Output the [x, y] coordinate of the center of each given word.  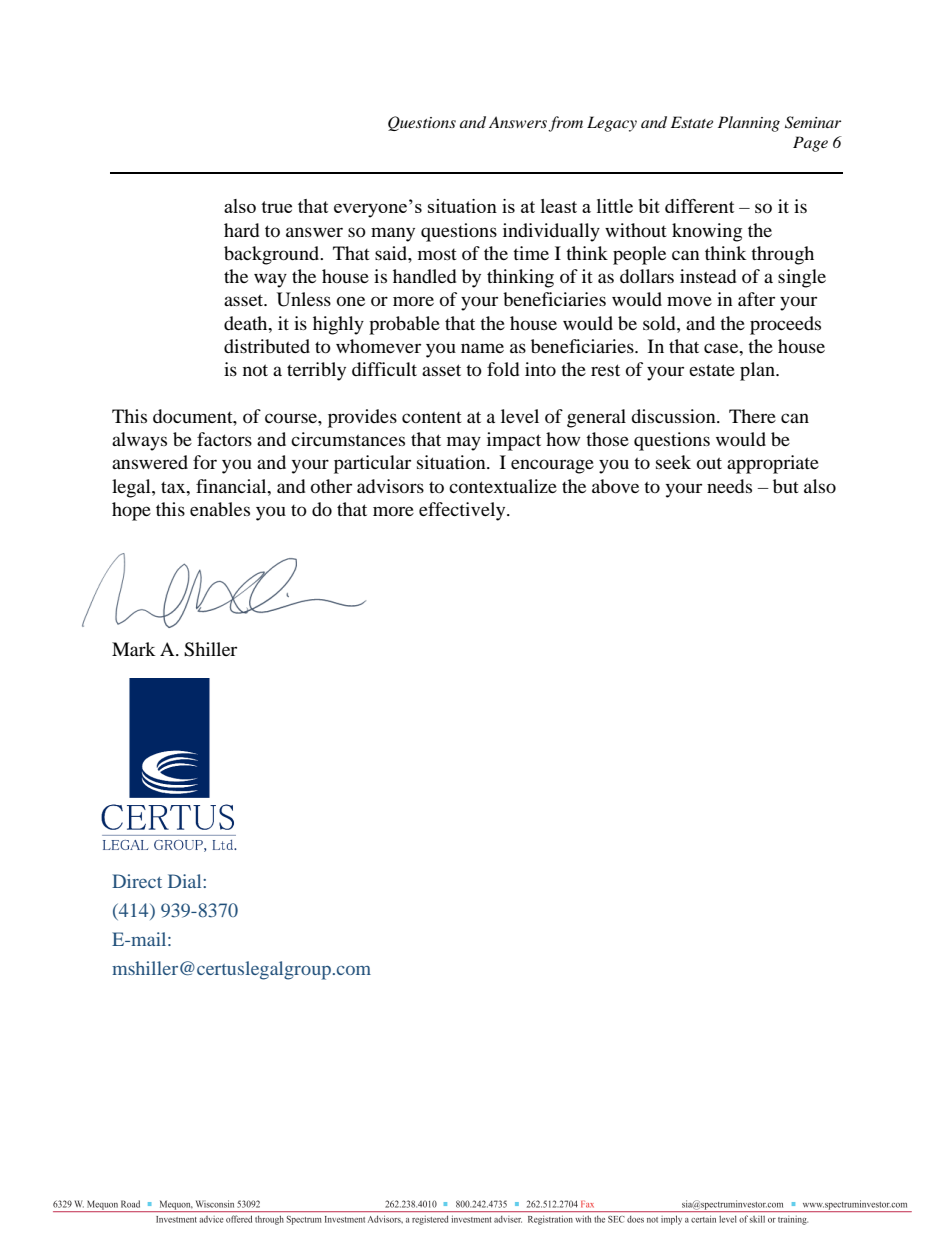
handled [424, 276]
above [615, 486]
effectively [463, 511]
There [752, 416]
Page [810, 144]
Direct [137, 881]
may [464, 443]
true [276, 207]
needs [729, 486]
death [247, 323]
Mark [134, 649]
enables [220, 509]
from [565, 124]
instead [708, 276]
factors [224, 439]
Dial [186, 881]
